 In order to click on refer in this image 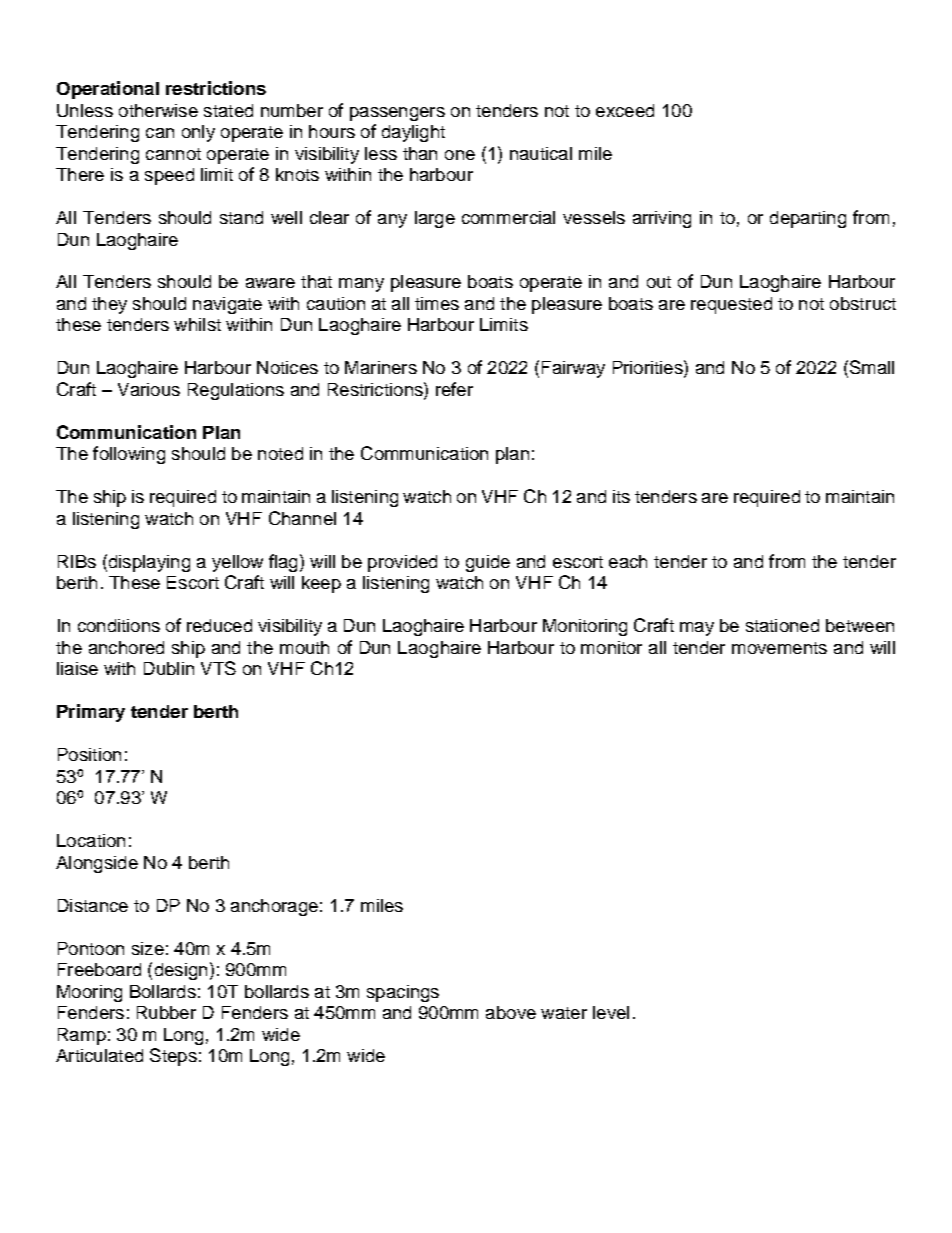, I will do `click(454, 389)`.
